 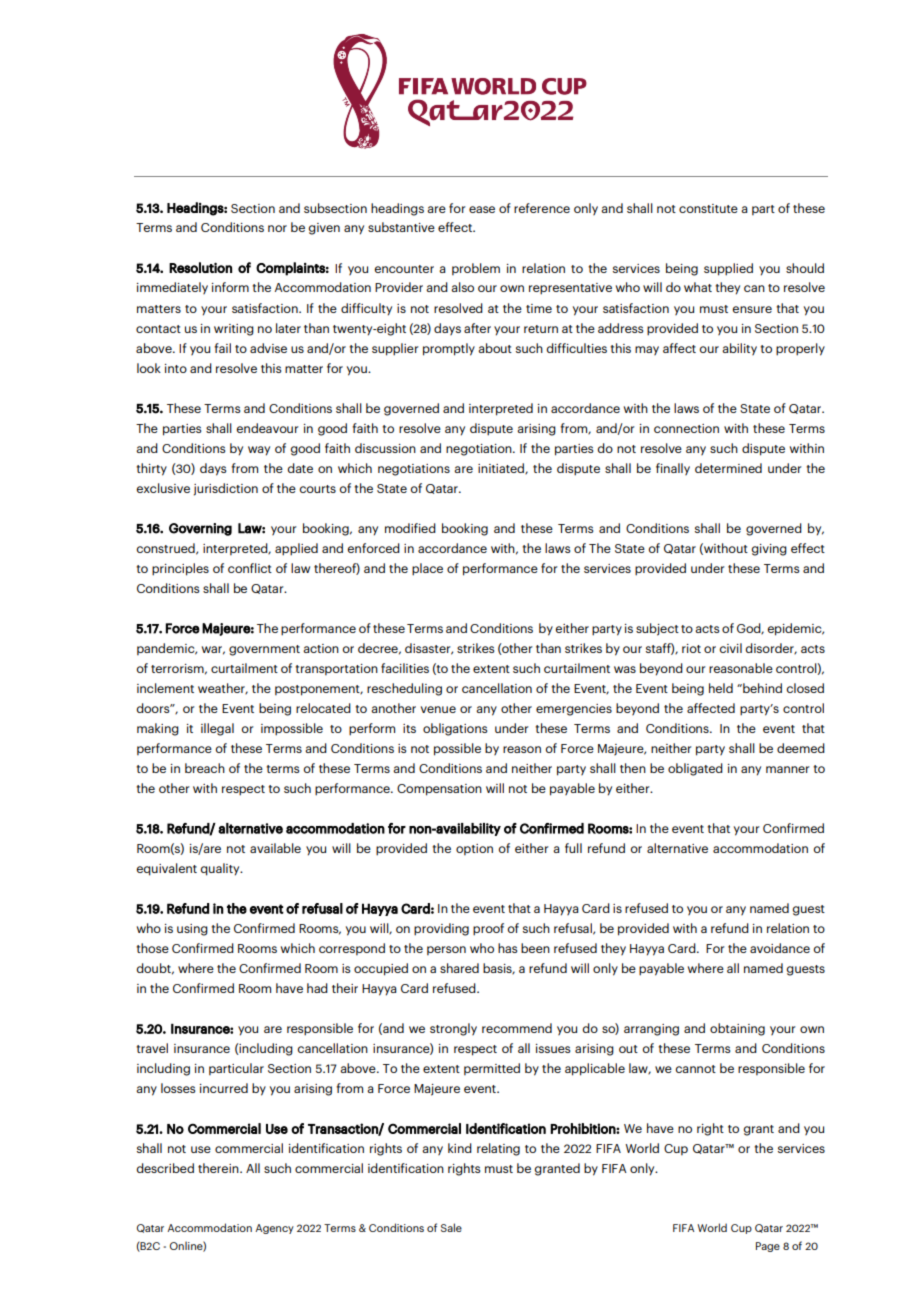 What do you see at coordinates (768, 1247) in the image?
I see `Page` at bounding box center [768, 1247].
